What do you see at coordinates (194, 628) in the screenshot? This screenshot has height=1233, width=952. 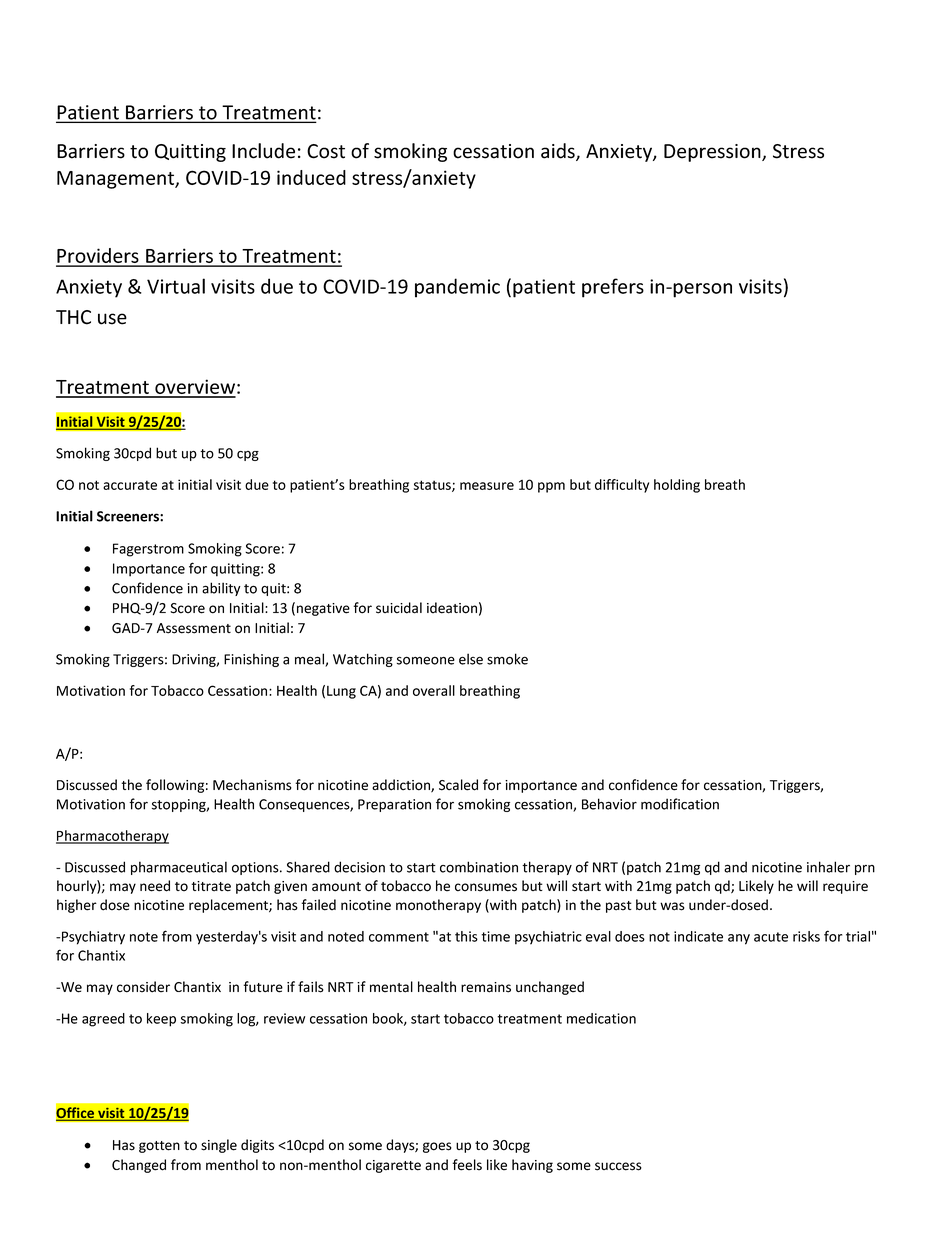 I see `Assessment` at bounding box center [194, 628].
